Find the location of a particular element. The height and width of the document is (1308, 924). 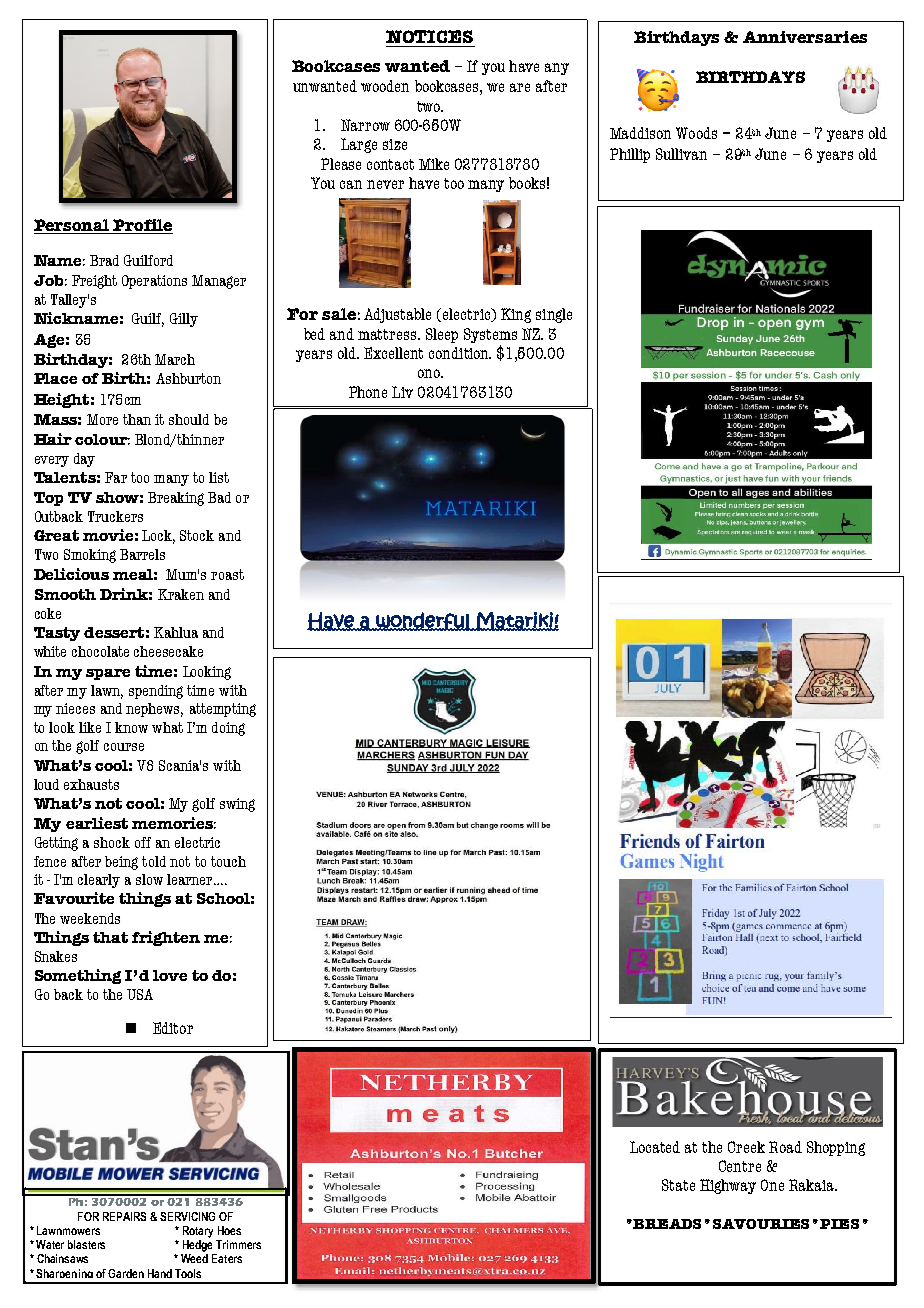

NOTICES is located at coordinates (429, 36).
